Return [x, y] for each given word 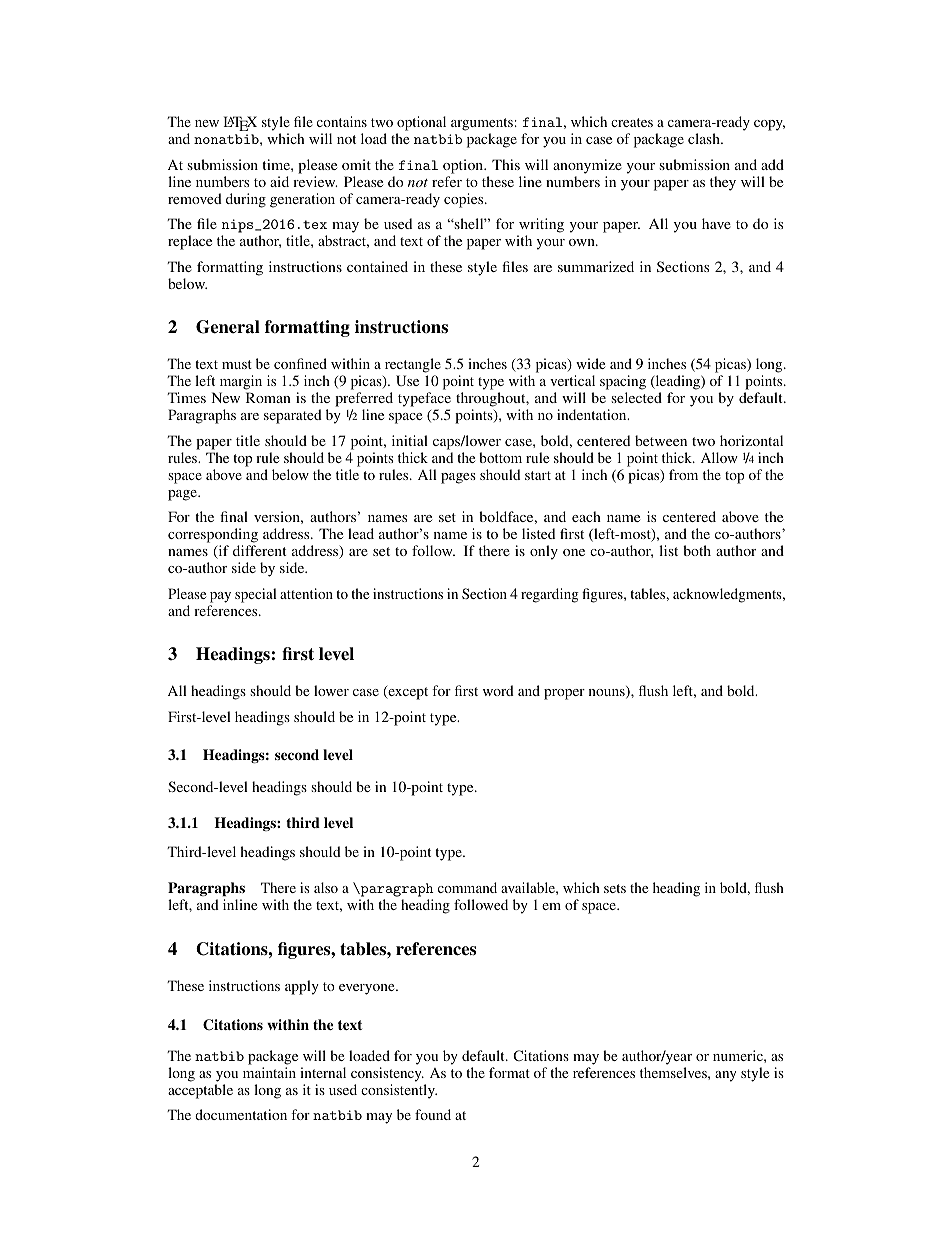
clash [705, 138]
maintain [269, 1072]
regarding [550, 595]
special [256, 595]
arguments [482, 124]
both [697, 550]
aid [279, 181]
